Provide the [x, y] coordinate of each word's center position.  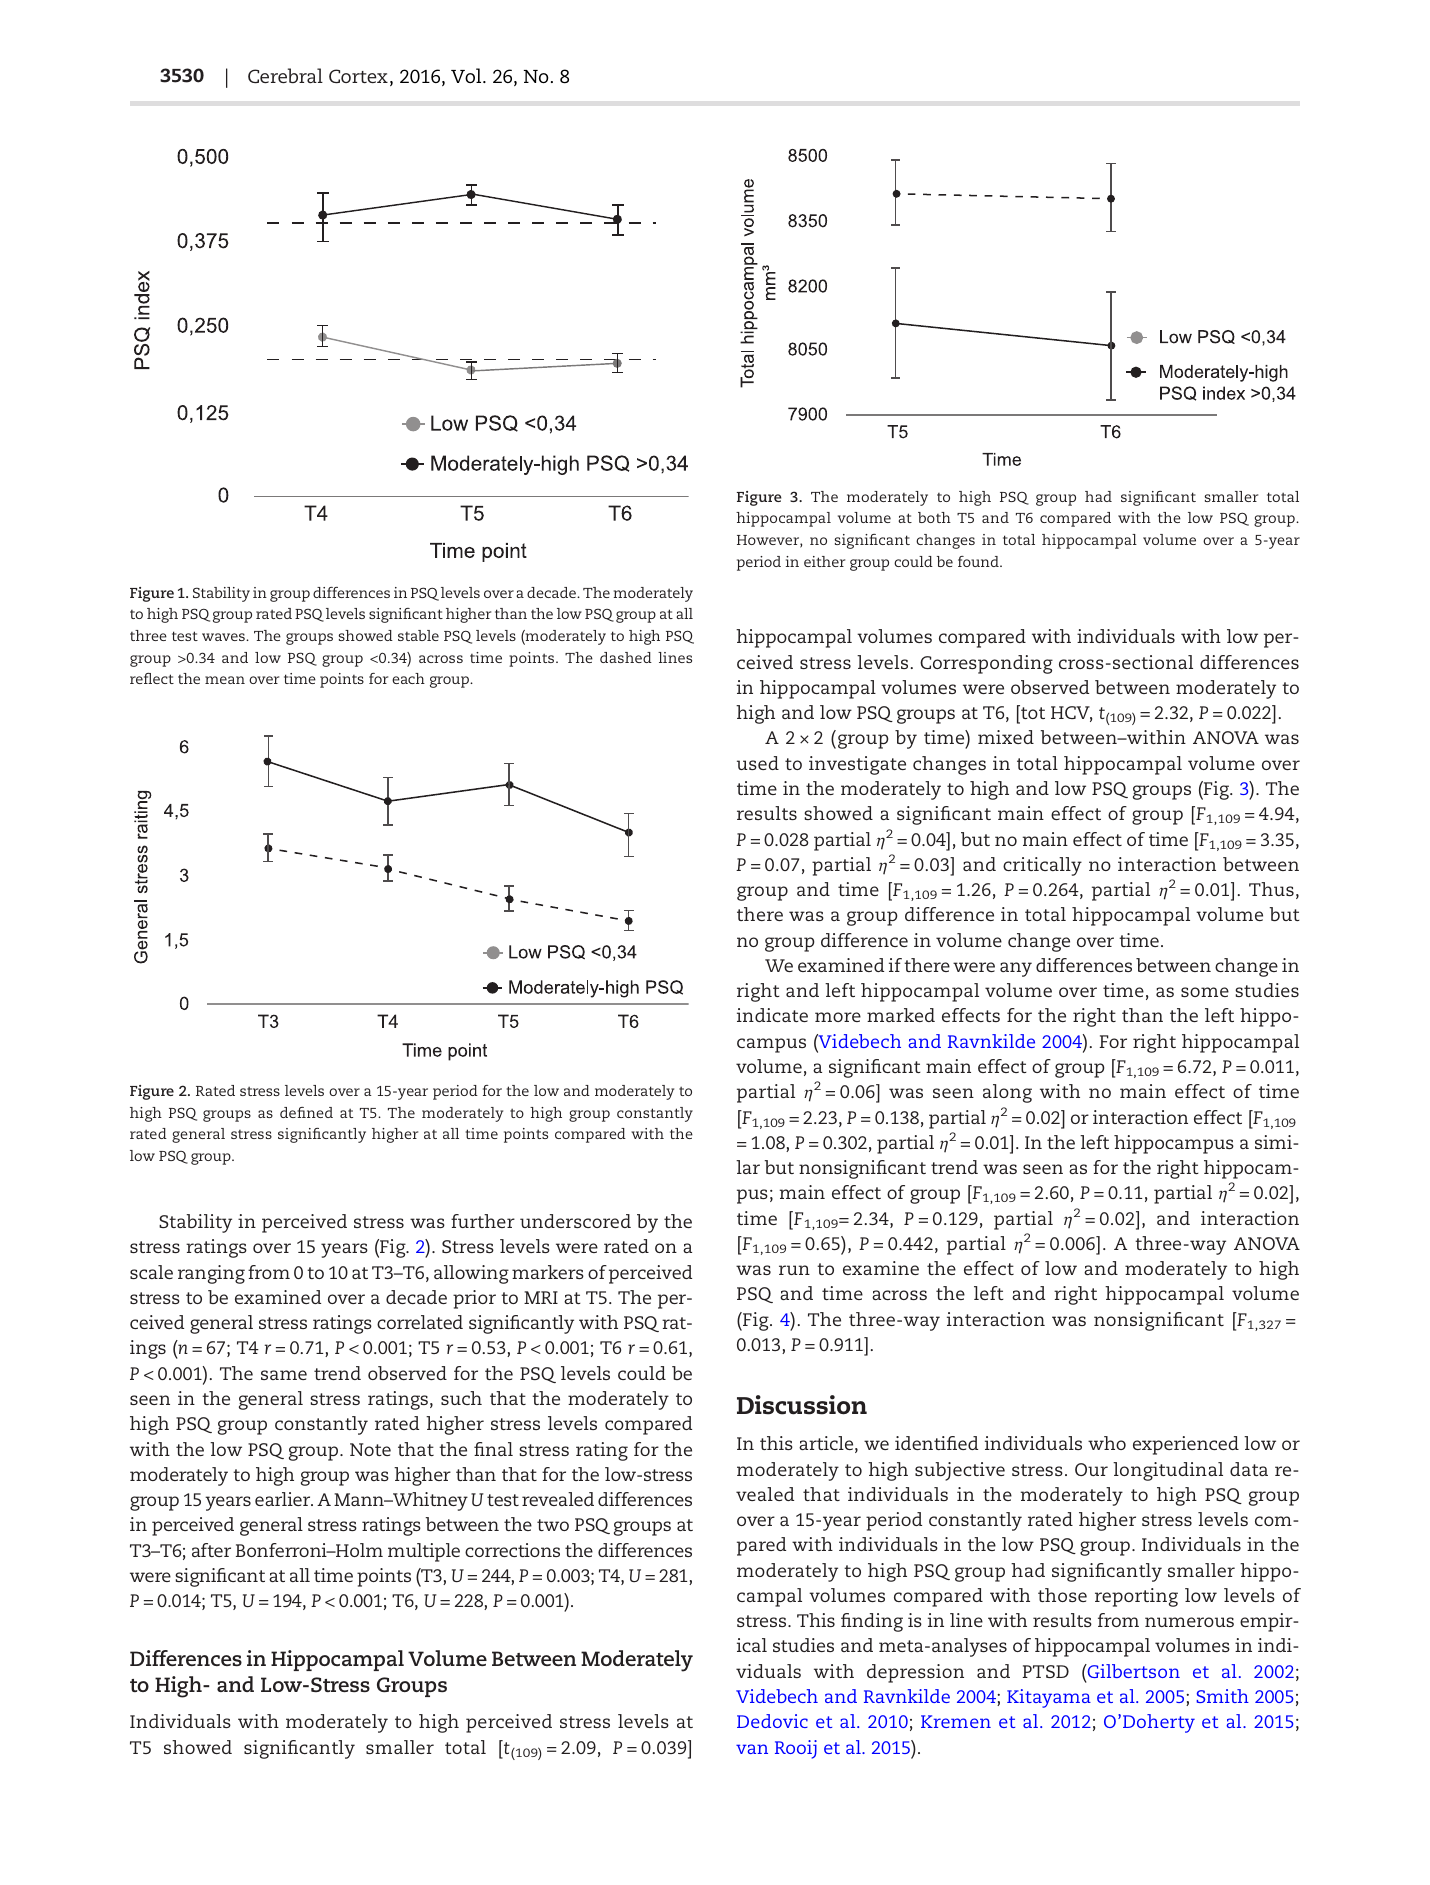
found [979, 561]
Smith [1222, 1696]
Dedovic [772, 1721]
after [211, 1550]
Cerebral [285, 75]
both [934, 517]
